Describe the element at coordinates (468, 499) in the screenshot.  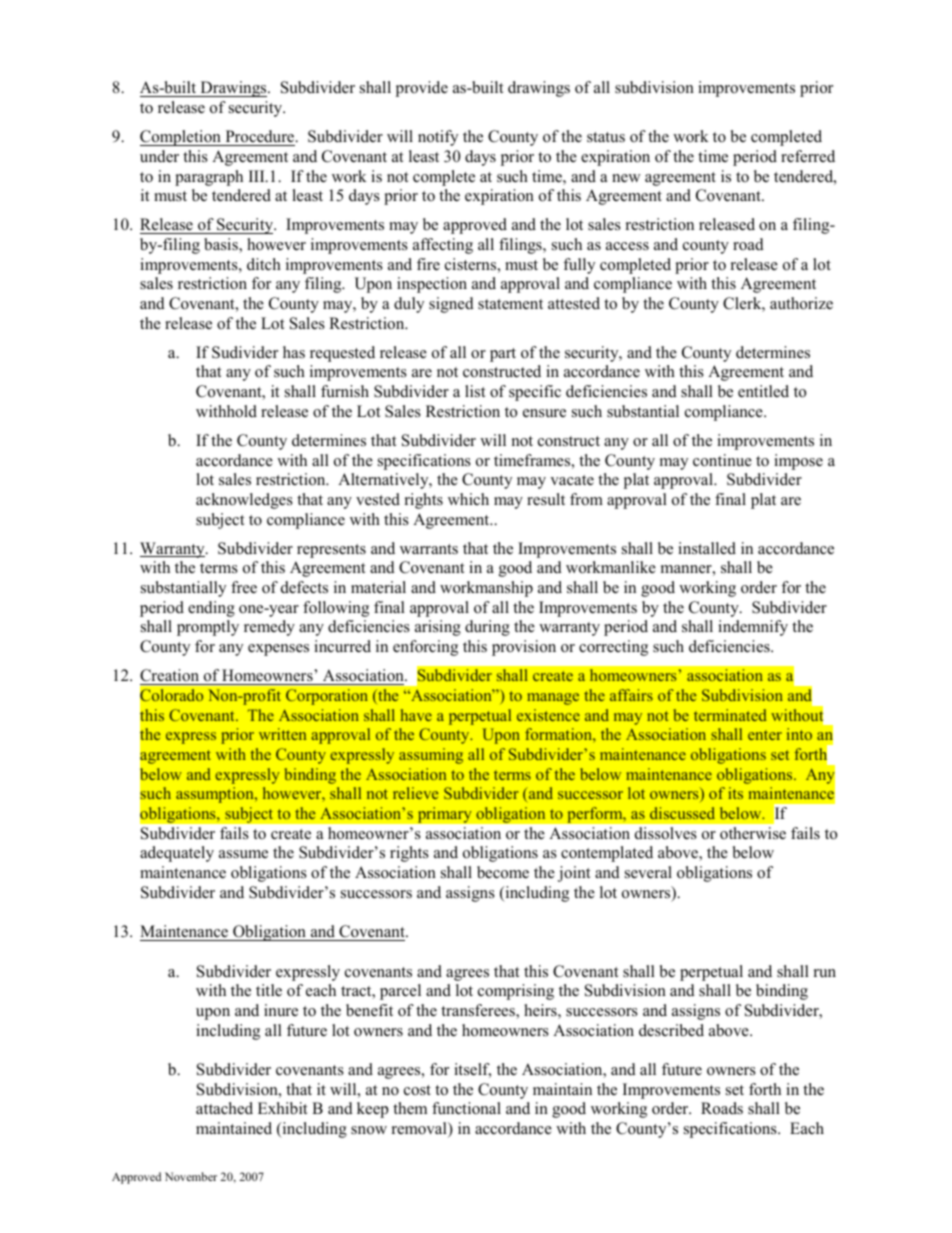
I see `which` at that location.
